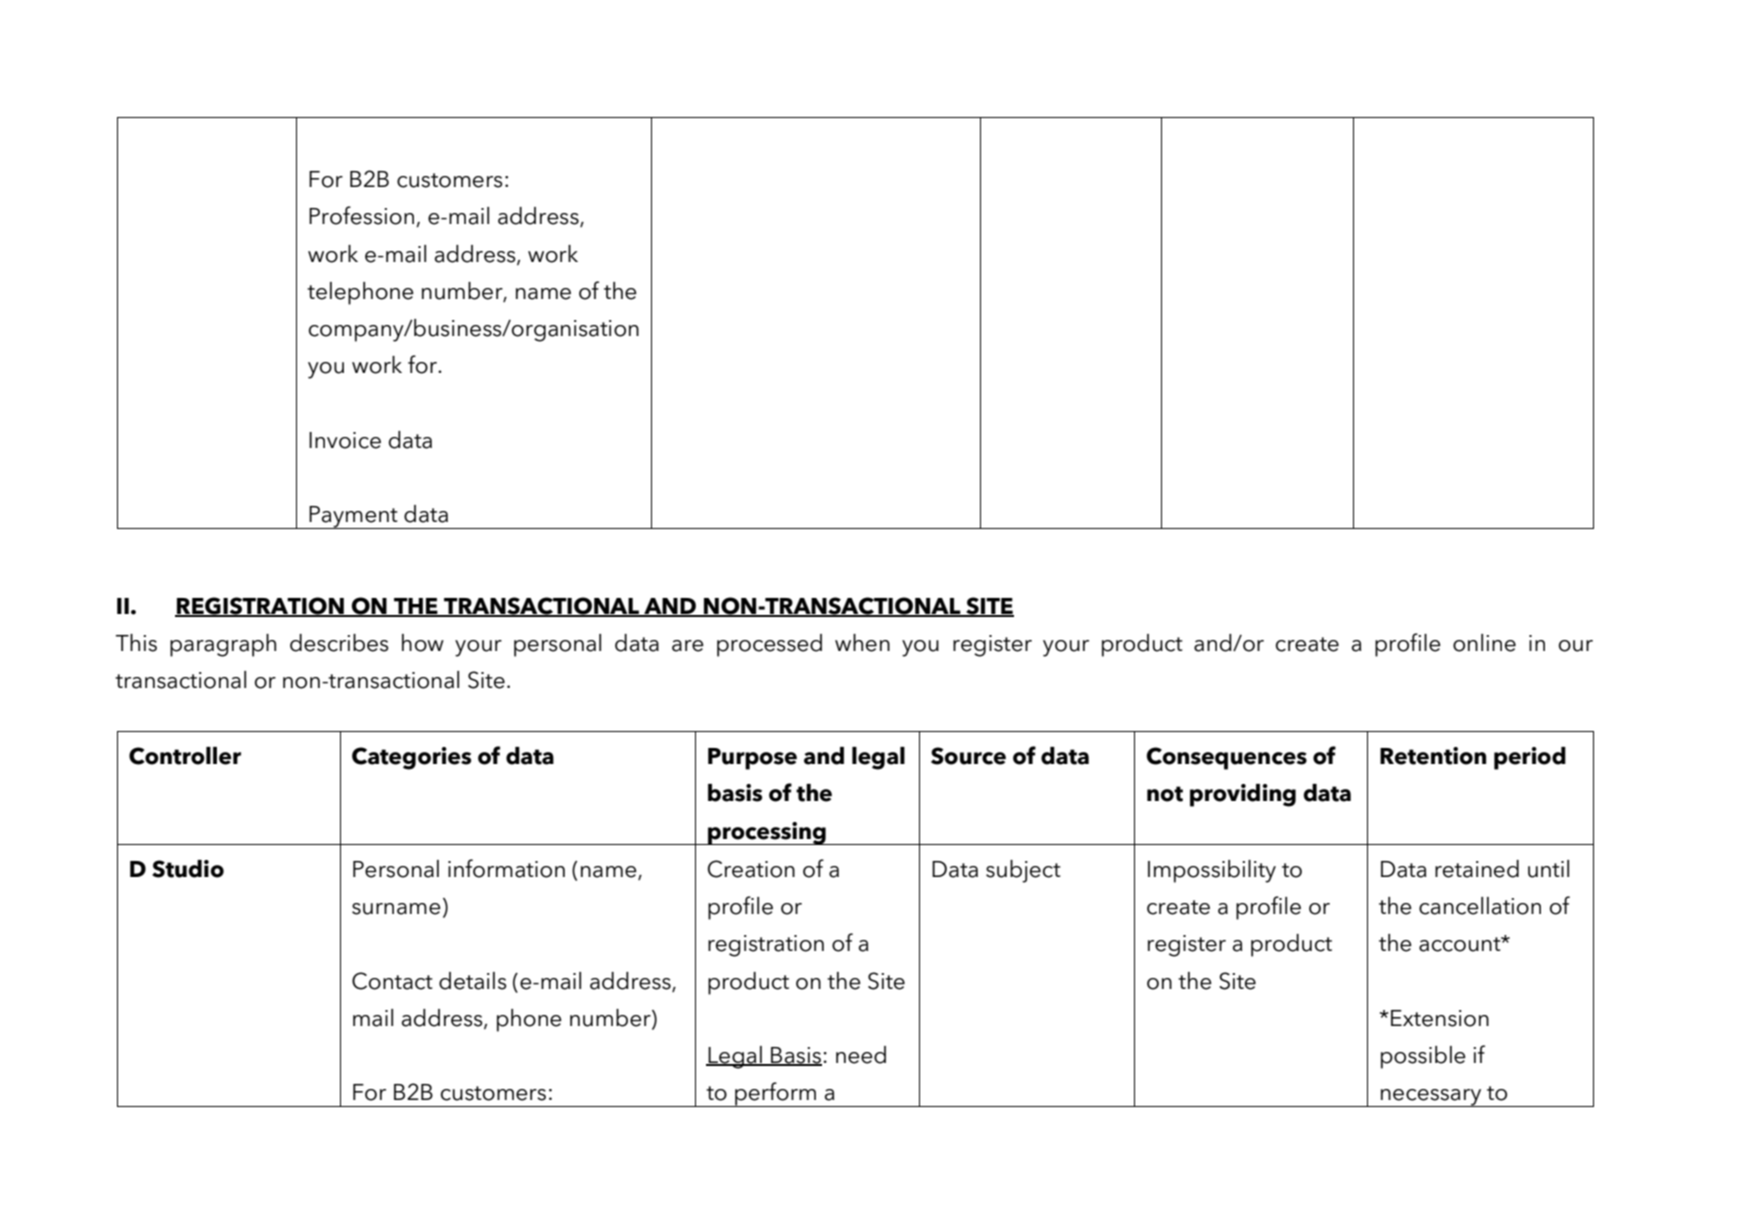 The width and height of the screenshot is (1740, 1231). What do you see at coordinates (1477, 869) in the screenshot?
I see `retained` at bounding box center [1477, 869].
